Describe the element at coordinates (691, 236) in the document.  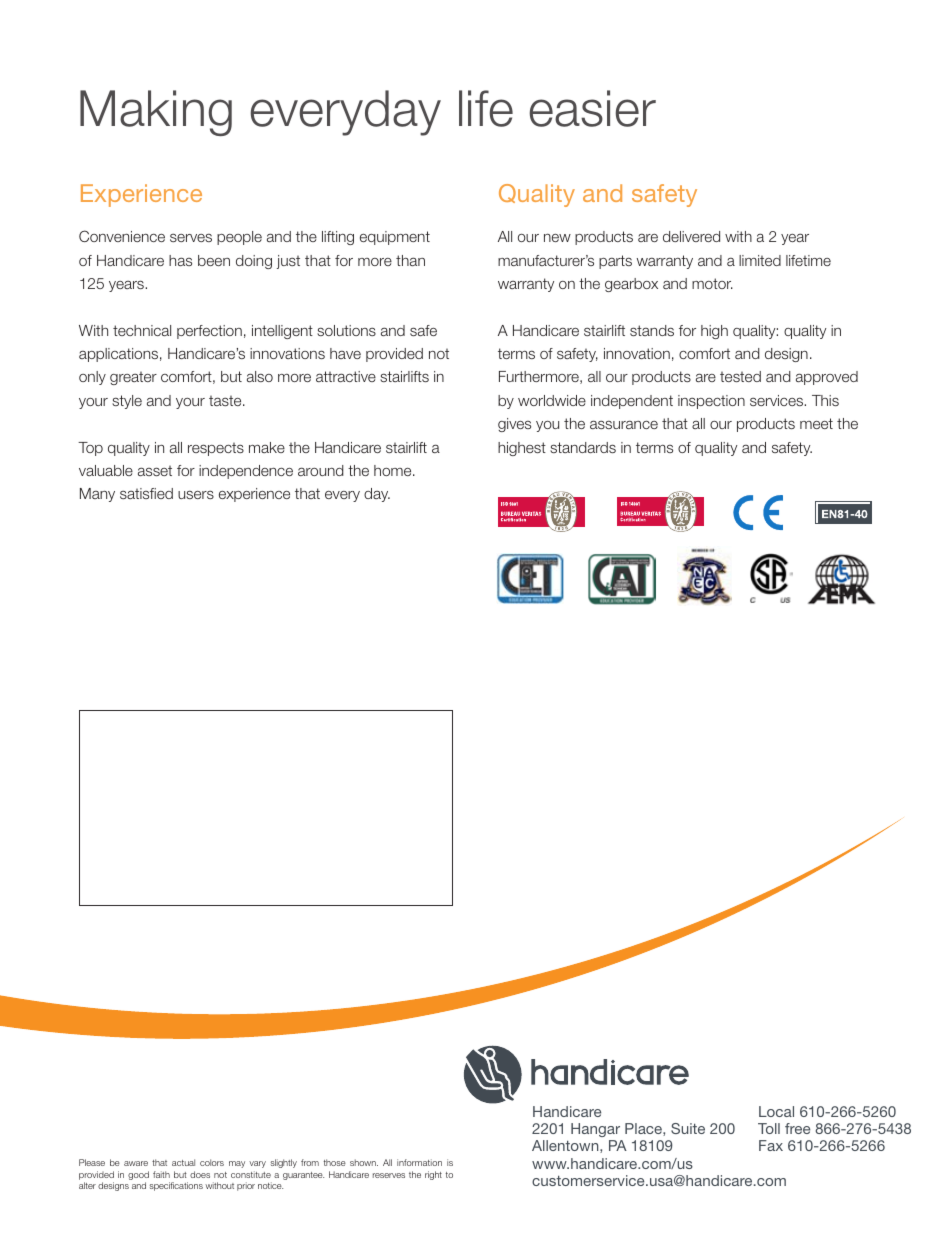
I see `delivered` at that location.
